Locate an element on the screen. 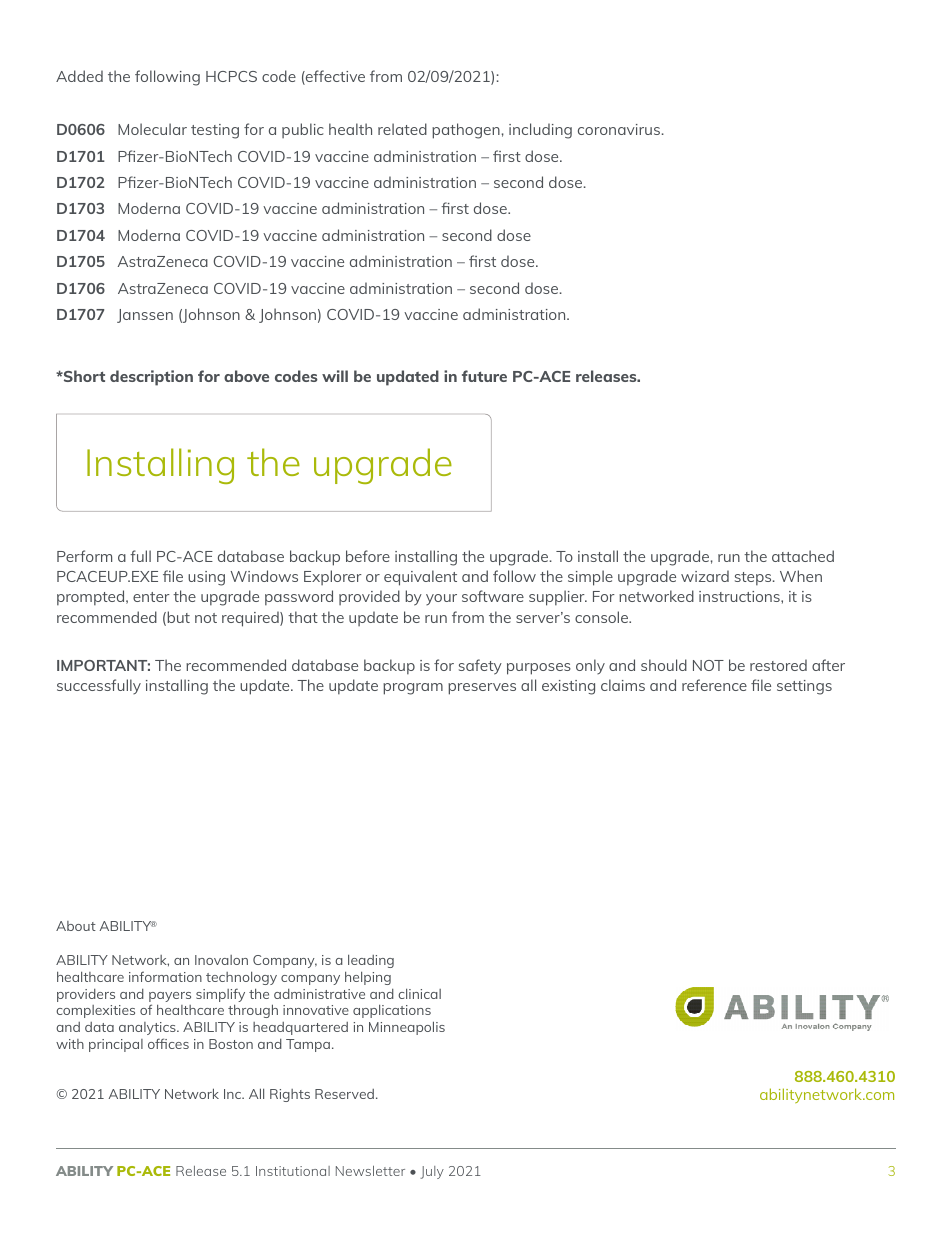  your is located at coordinates (441, 599).
